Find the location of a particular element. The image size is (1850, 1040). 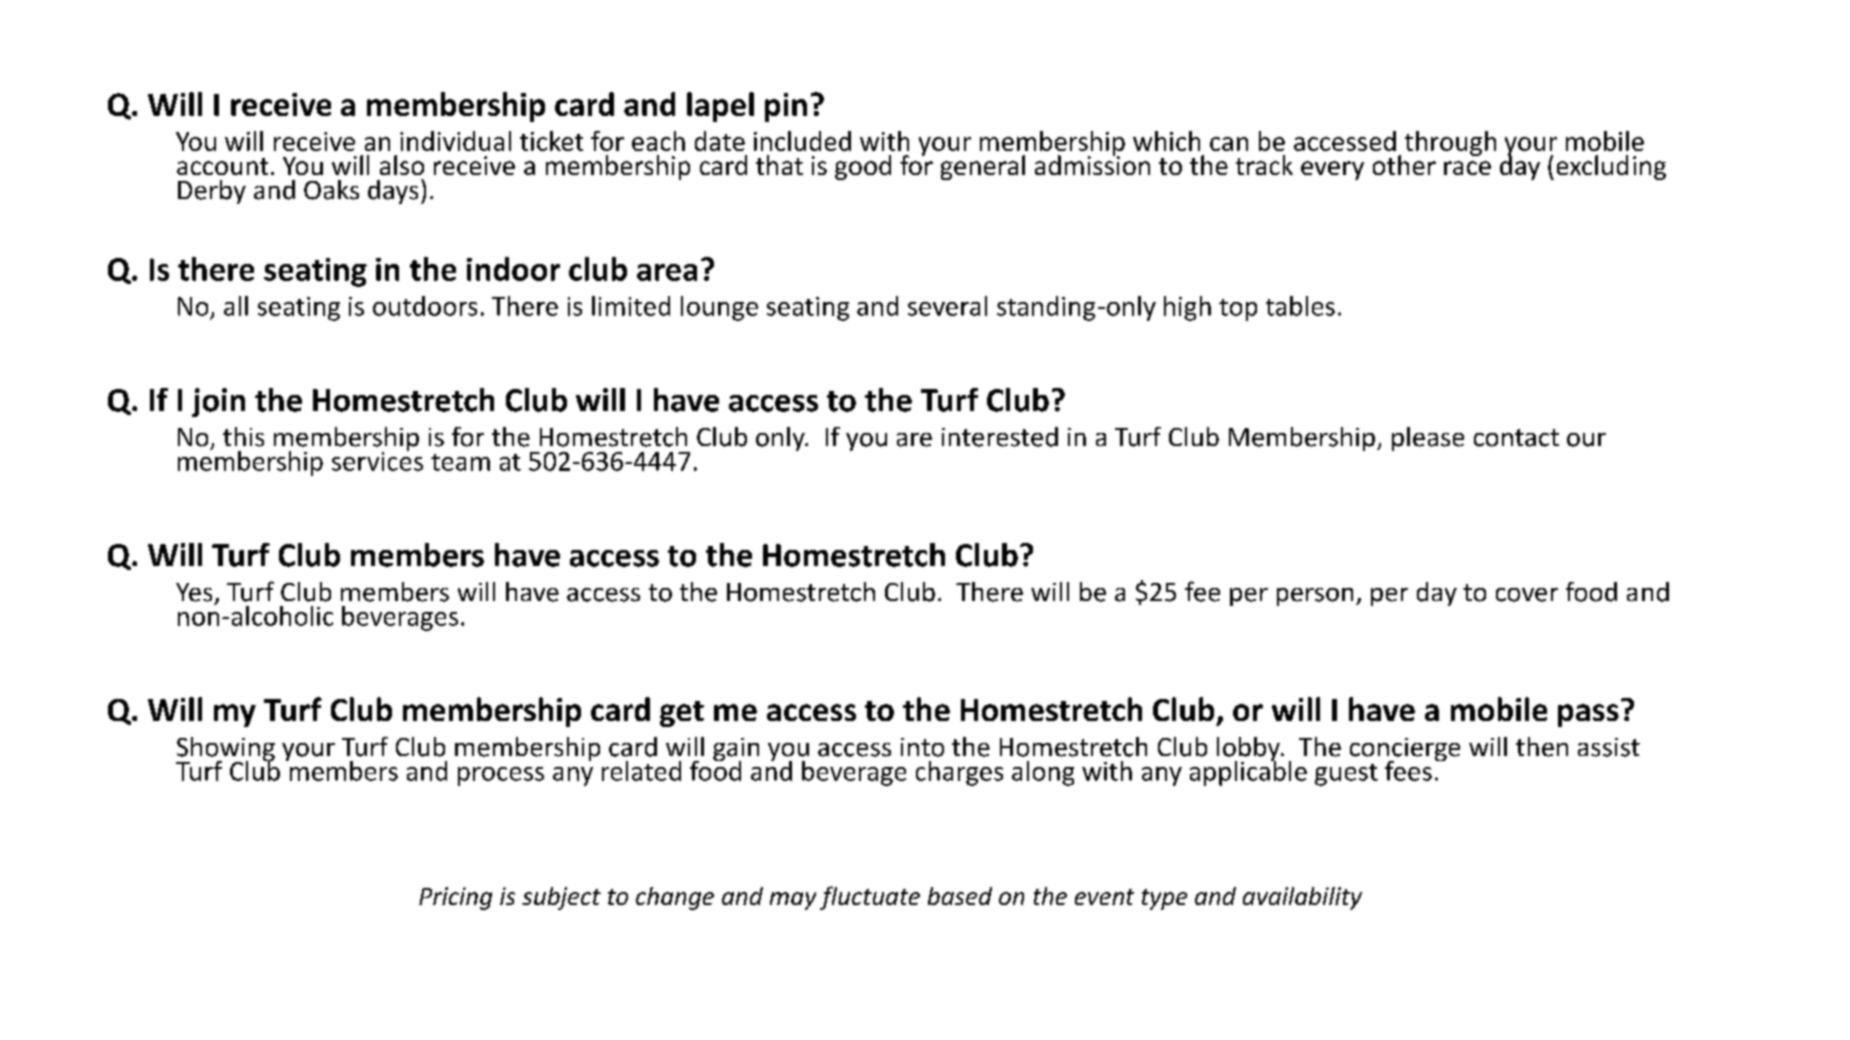

fluctuate is located at coordinates (870, 898).
